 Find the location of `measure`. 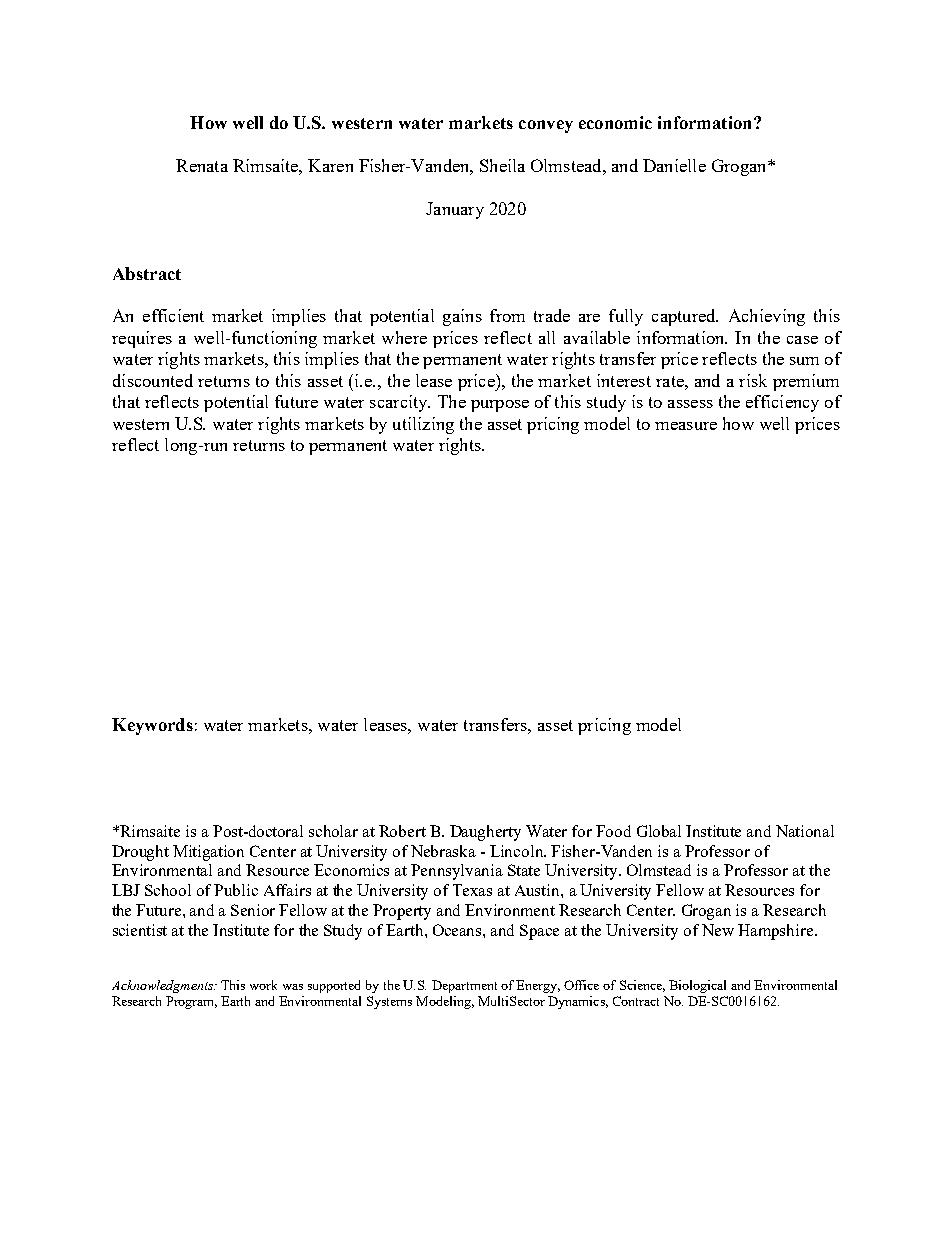

measure is located at coordinates (686, 426).
